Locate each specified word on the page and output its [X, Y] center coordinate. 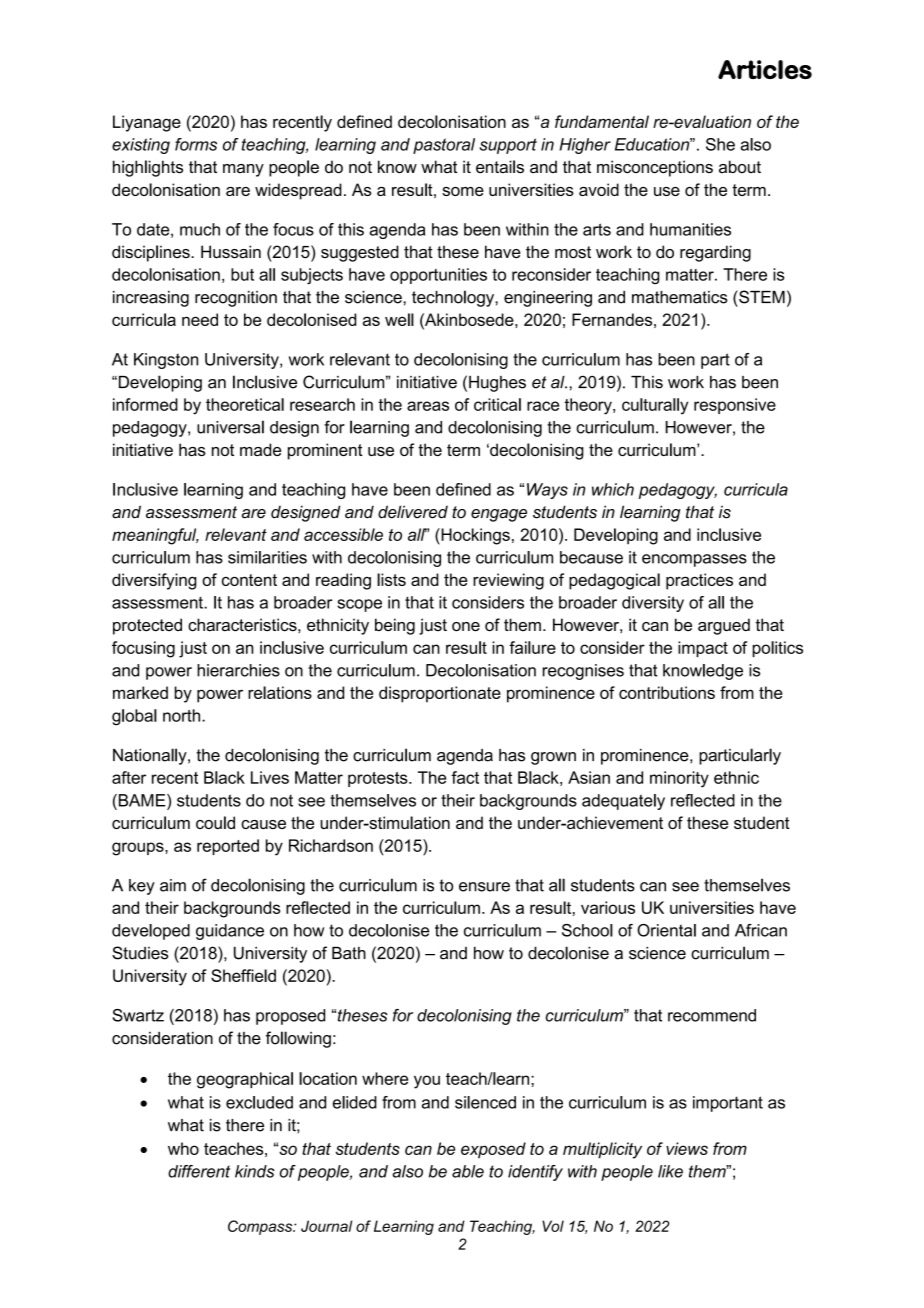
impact [703, 649]
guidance [230, 932]
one [466, 627]
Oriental [666, 930]
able [468, 1171]
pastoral [444, 146]
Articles [765, 69]
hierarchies [238, 670]
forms [196, 144]
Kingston [166, 361]
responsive [735, 406]
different [199, 1171]
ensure [484, 887]
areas [428, 406]
